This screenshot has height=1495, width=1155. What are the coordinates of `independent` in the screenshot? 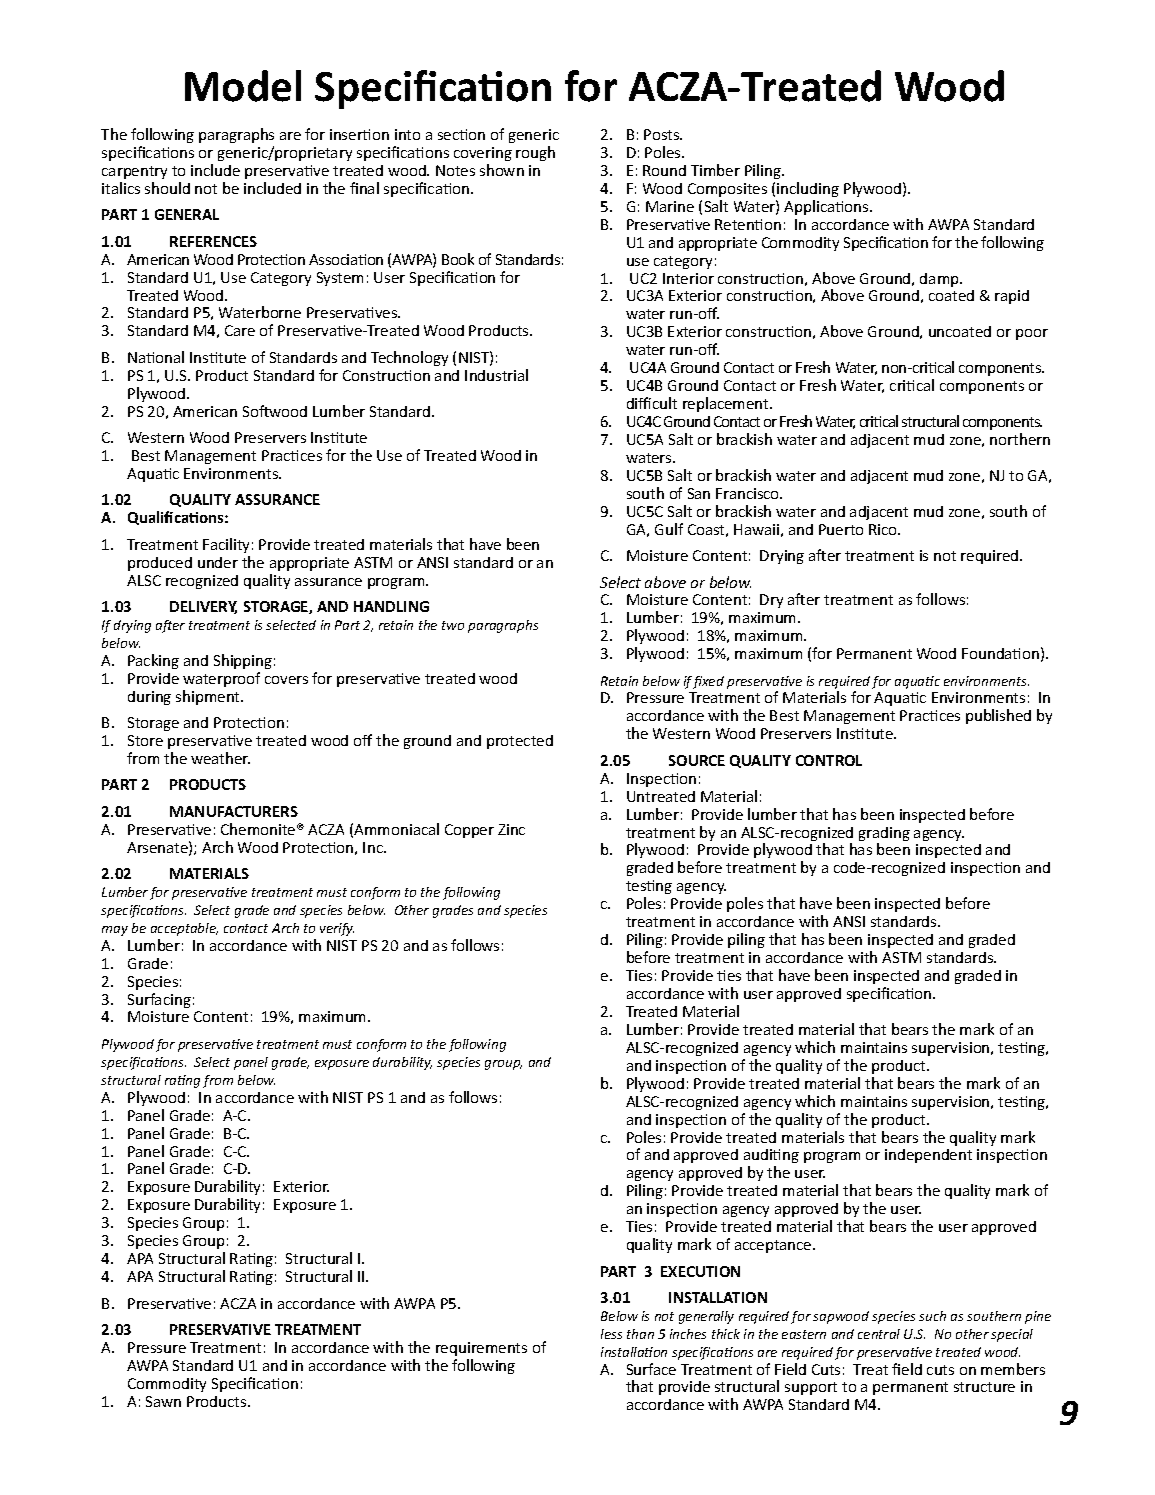 It's located at (928, 1156).
